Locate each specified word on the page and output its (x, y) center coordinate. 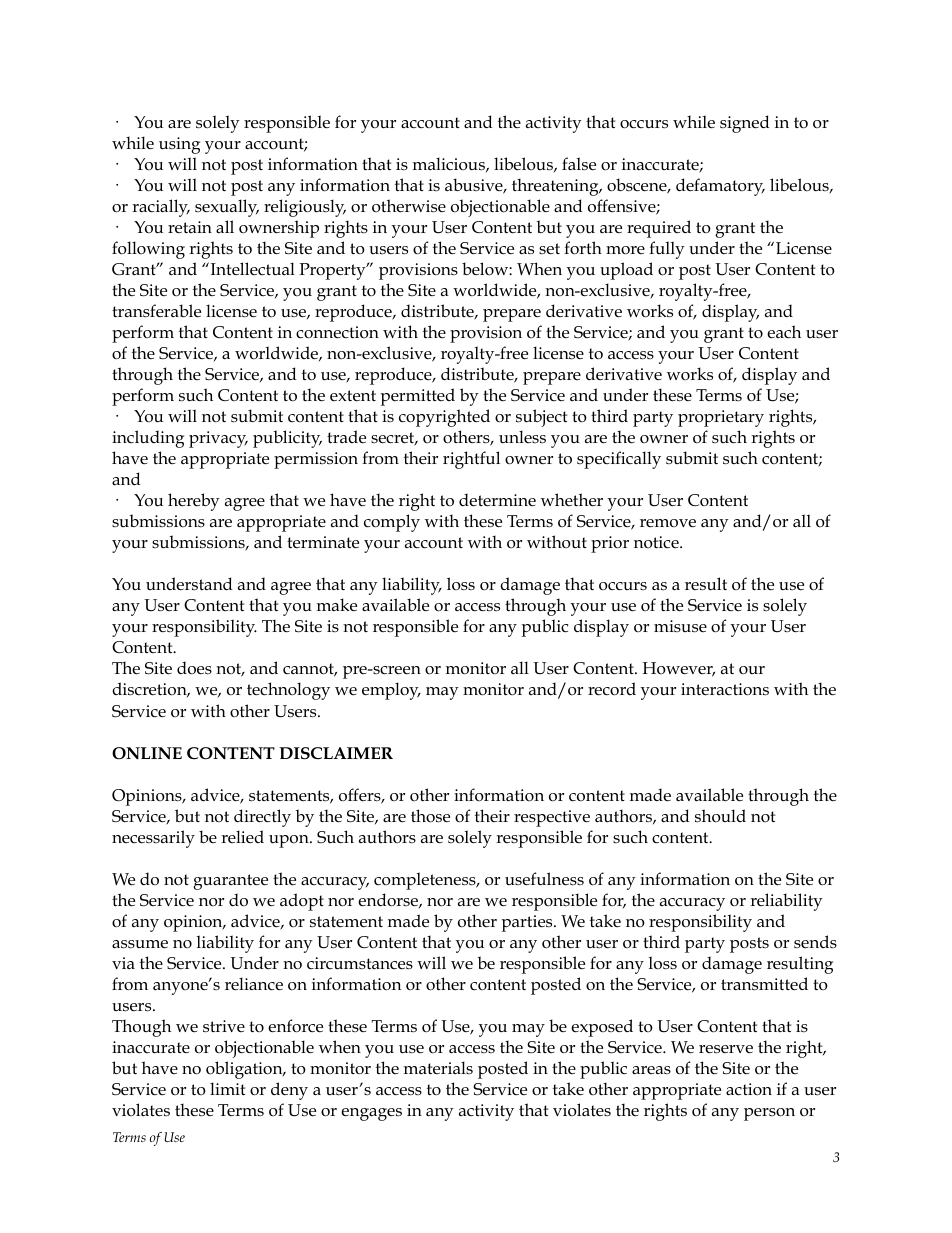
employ (391, 691)
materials (438, 1068)
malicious (450, 164)
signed (744, 124)
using (179, 145)
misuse (680, 626)
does (194, 668)
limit (227, 1088)
